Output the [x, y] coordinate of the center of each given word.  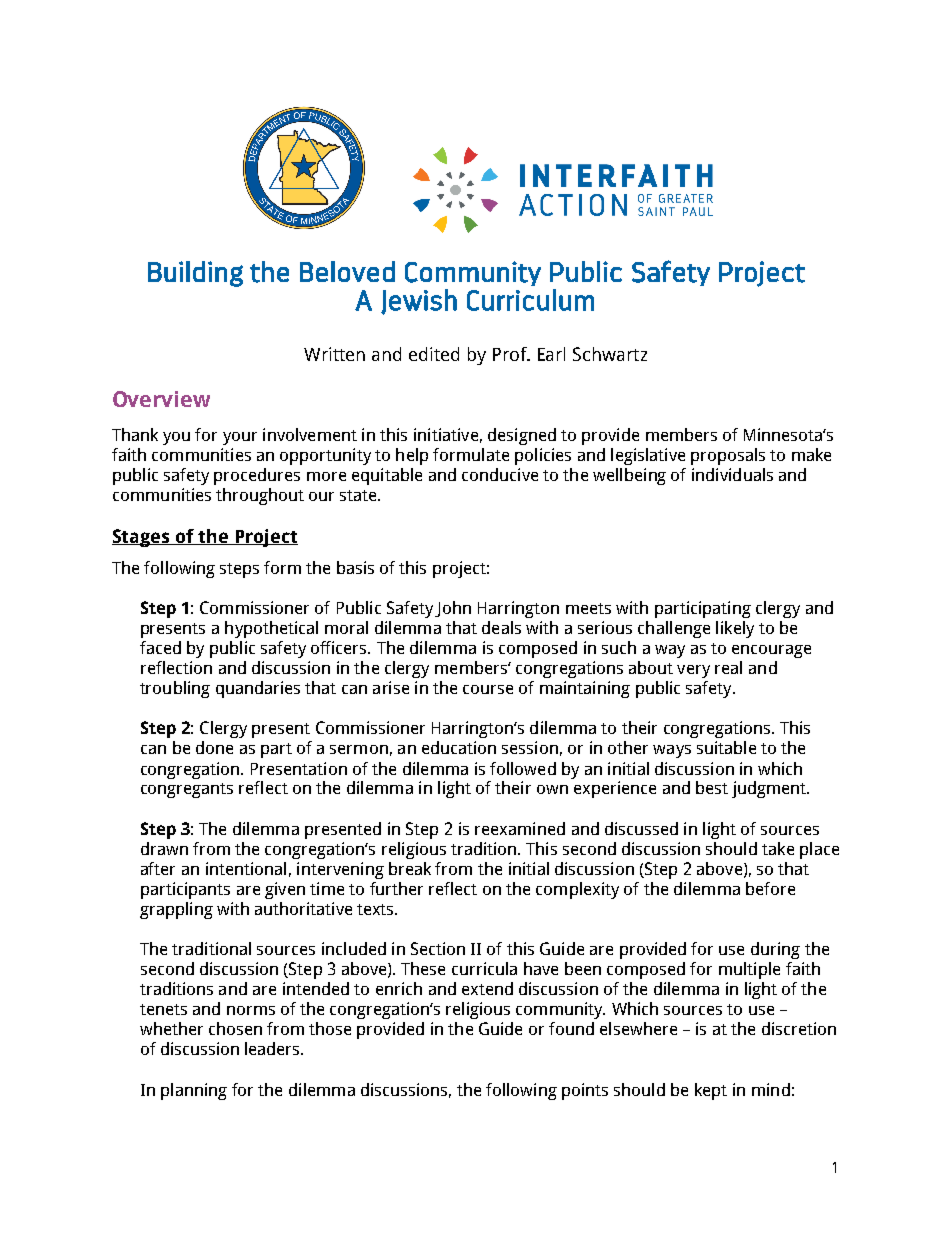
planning [194, 1091]
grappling [176, 910]
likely [735, 629]
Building [195, 274]
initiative [446, 434]
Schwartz [610, 354]
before [770, 888]
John [453, 609]
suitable [726, 747]
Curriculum [530, 300]
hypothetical [271, 629]
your [240, 438]
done [214, 747]
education [459, 747]
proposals [728, 456]
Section [438, 948]
